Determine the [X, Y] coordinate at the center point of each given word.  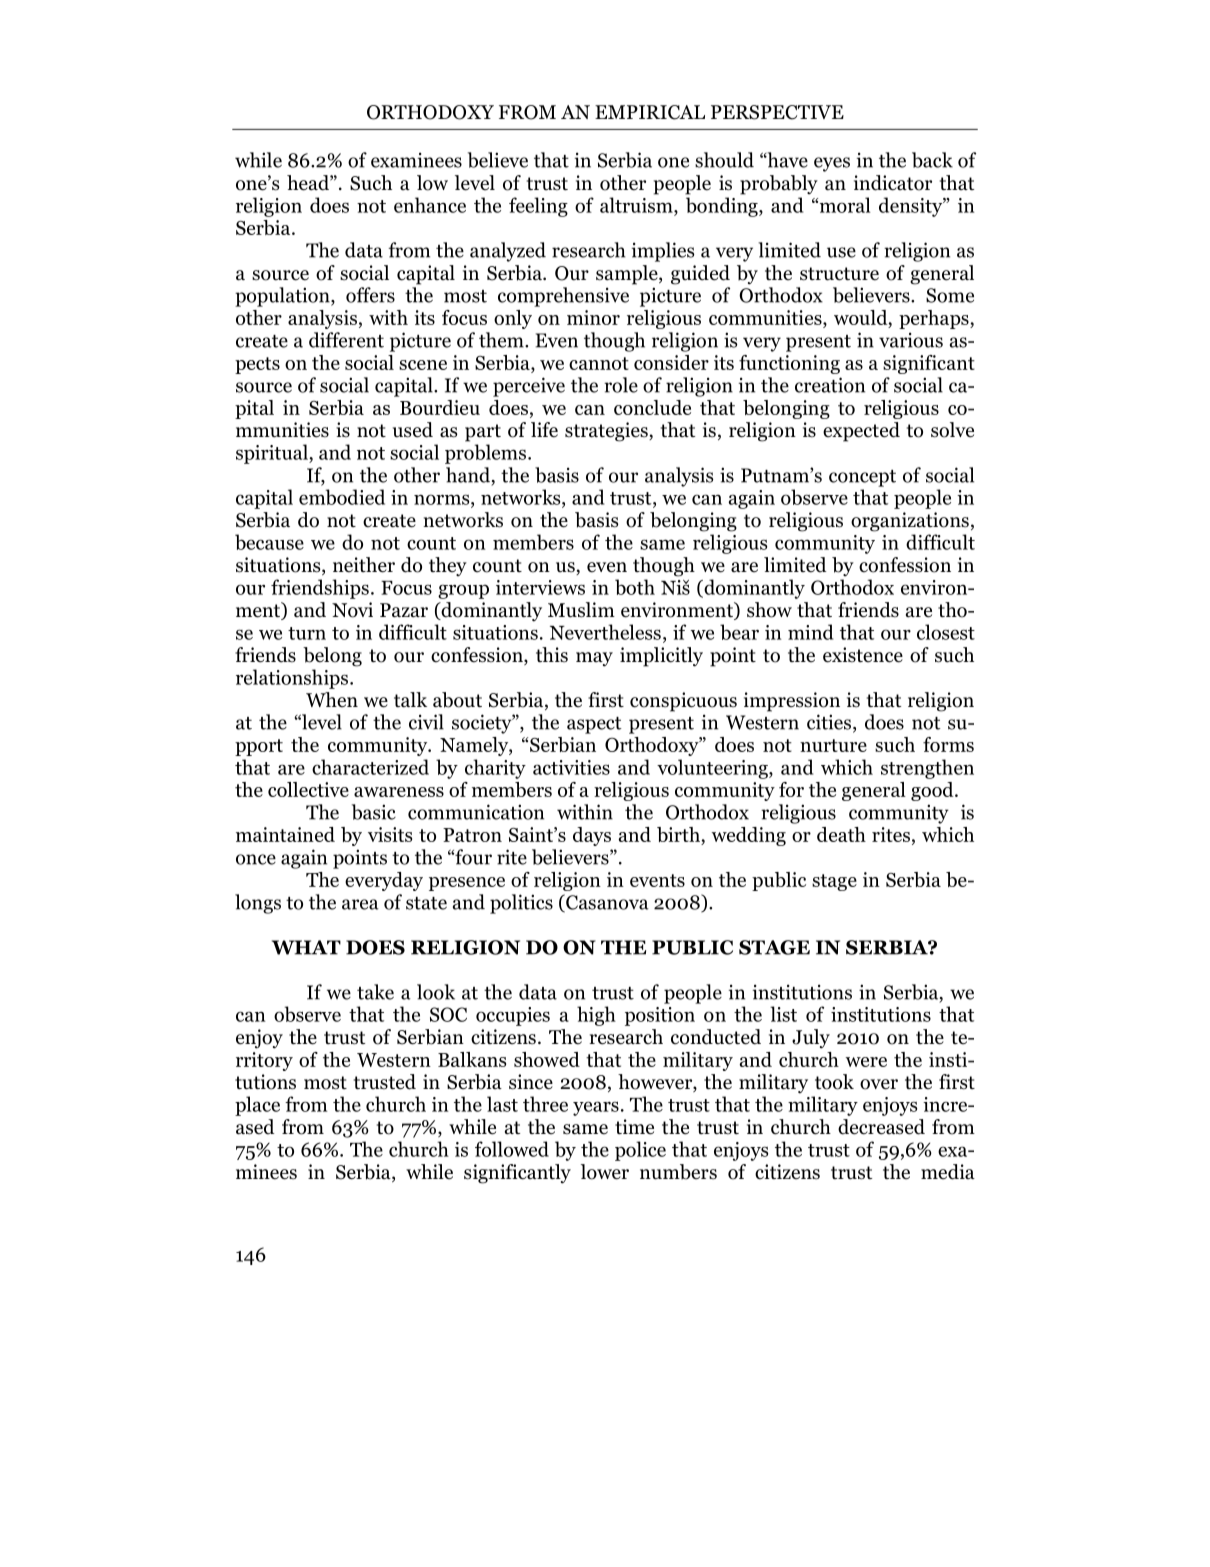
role [621, 385]
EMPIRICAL [650, 112]
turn [307, 633]
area [360, 904]
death [841, 834]
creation [830, 385]
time [634, 1127]
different [346, 340]
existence [863, 655]
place [257, 1106]
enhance [430, 205]
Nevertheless [605, 632]
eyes [832, 164]
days [592, 836]
